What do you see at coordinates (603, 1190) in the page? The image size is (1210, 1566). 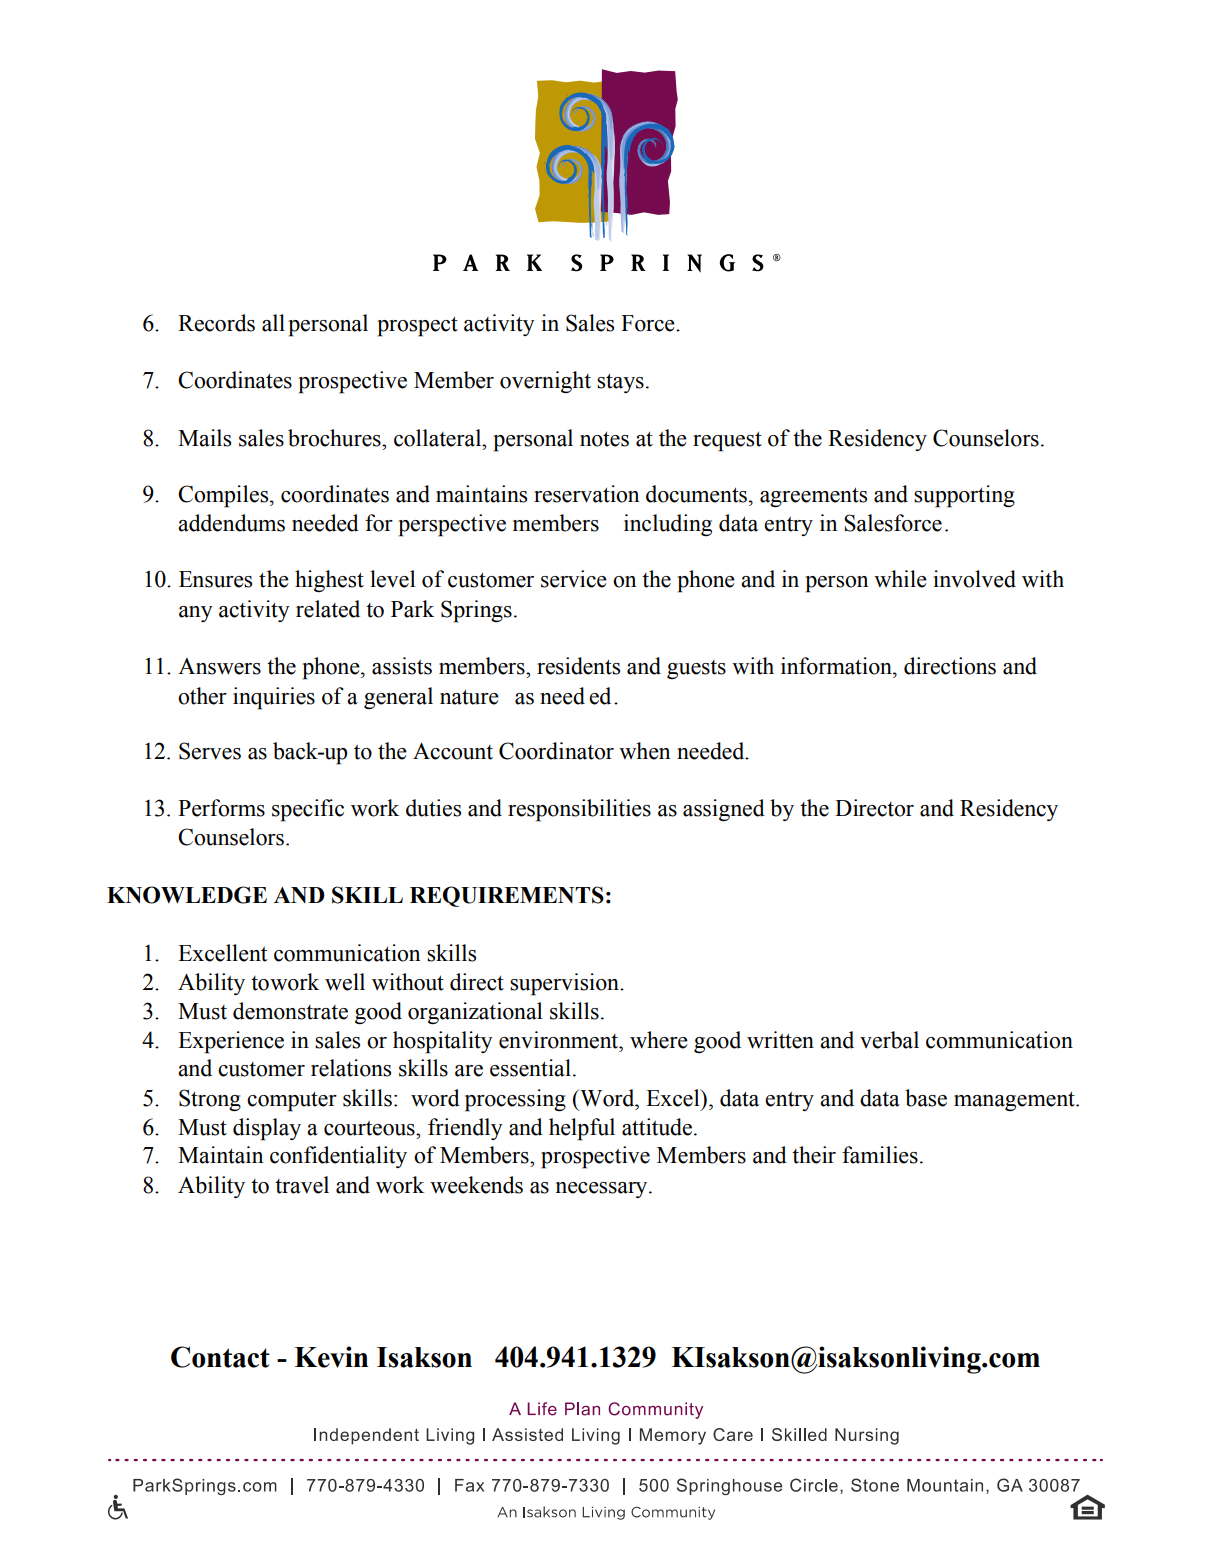 I see `necessary` at bounding box center [603, 1190].
